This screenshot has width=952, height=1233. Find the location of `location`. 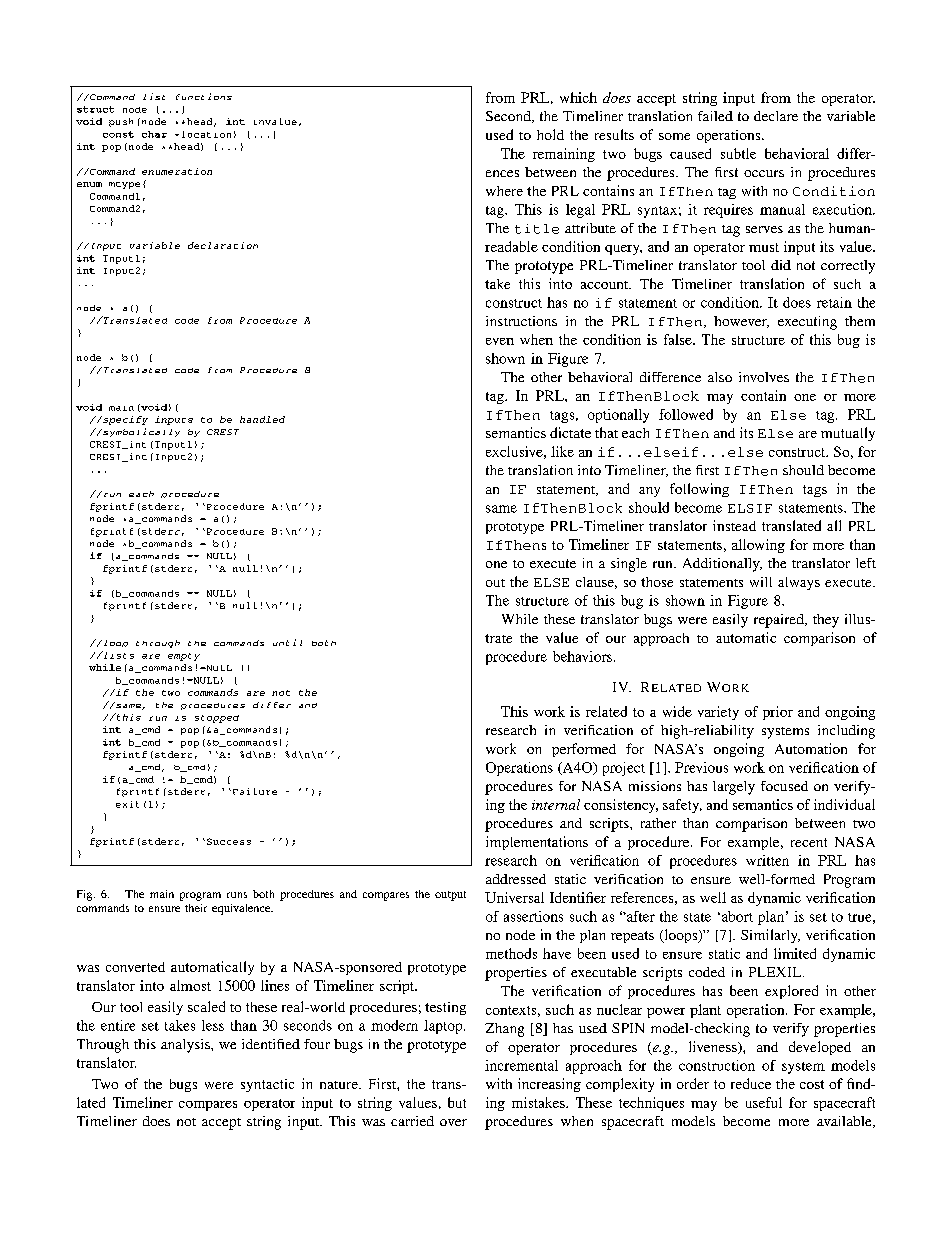

location is located at coordinates (206, 134).
